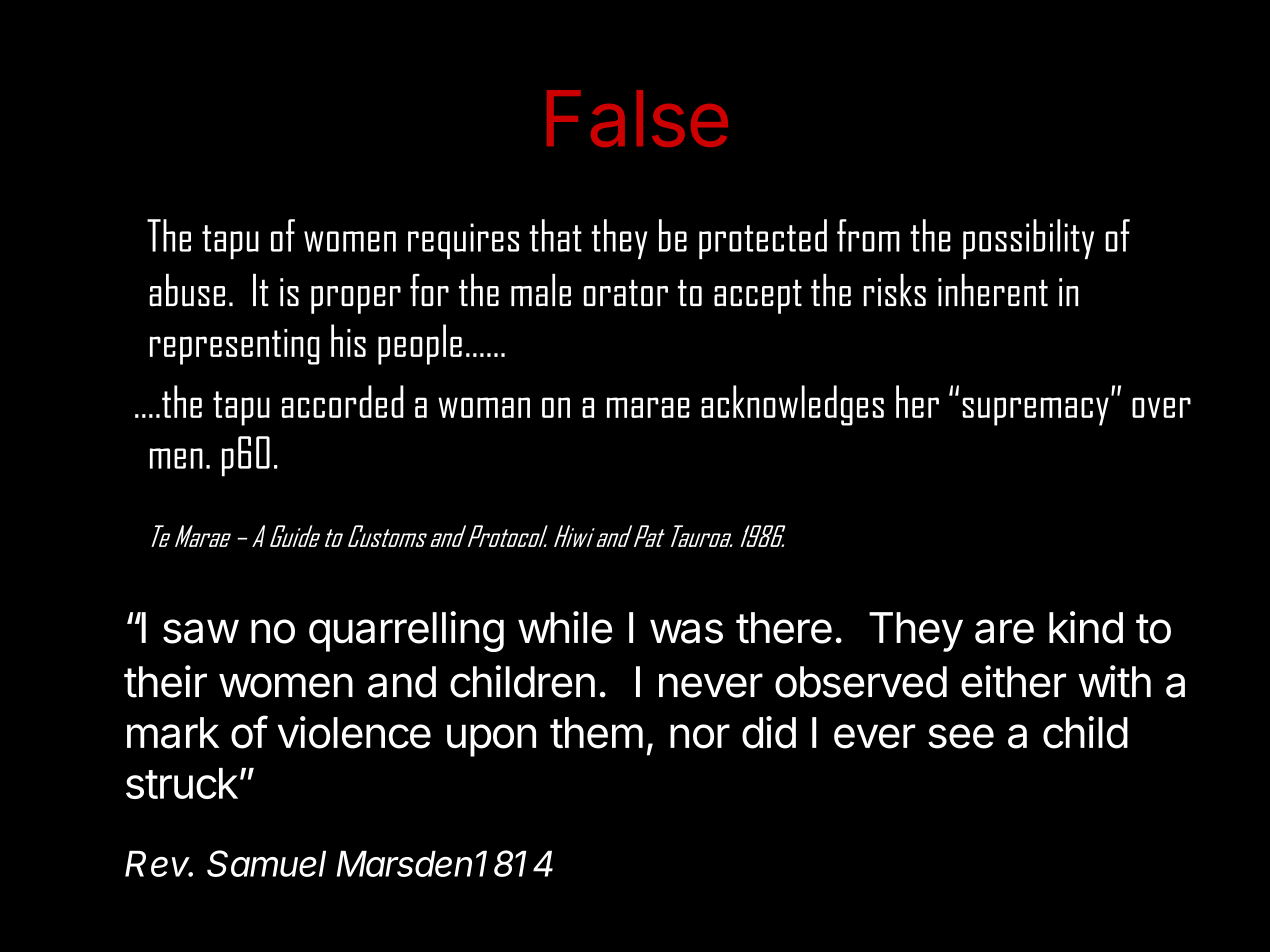 This screenshot has height=952, width=1270. Describe the element at coordinates (266, 863) in the screenshot. I see `Samuel` at that location.
